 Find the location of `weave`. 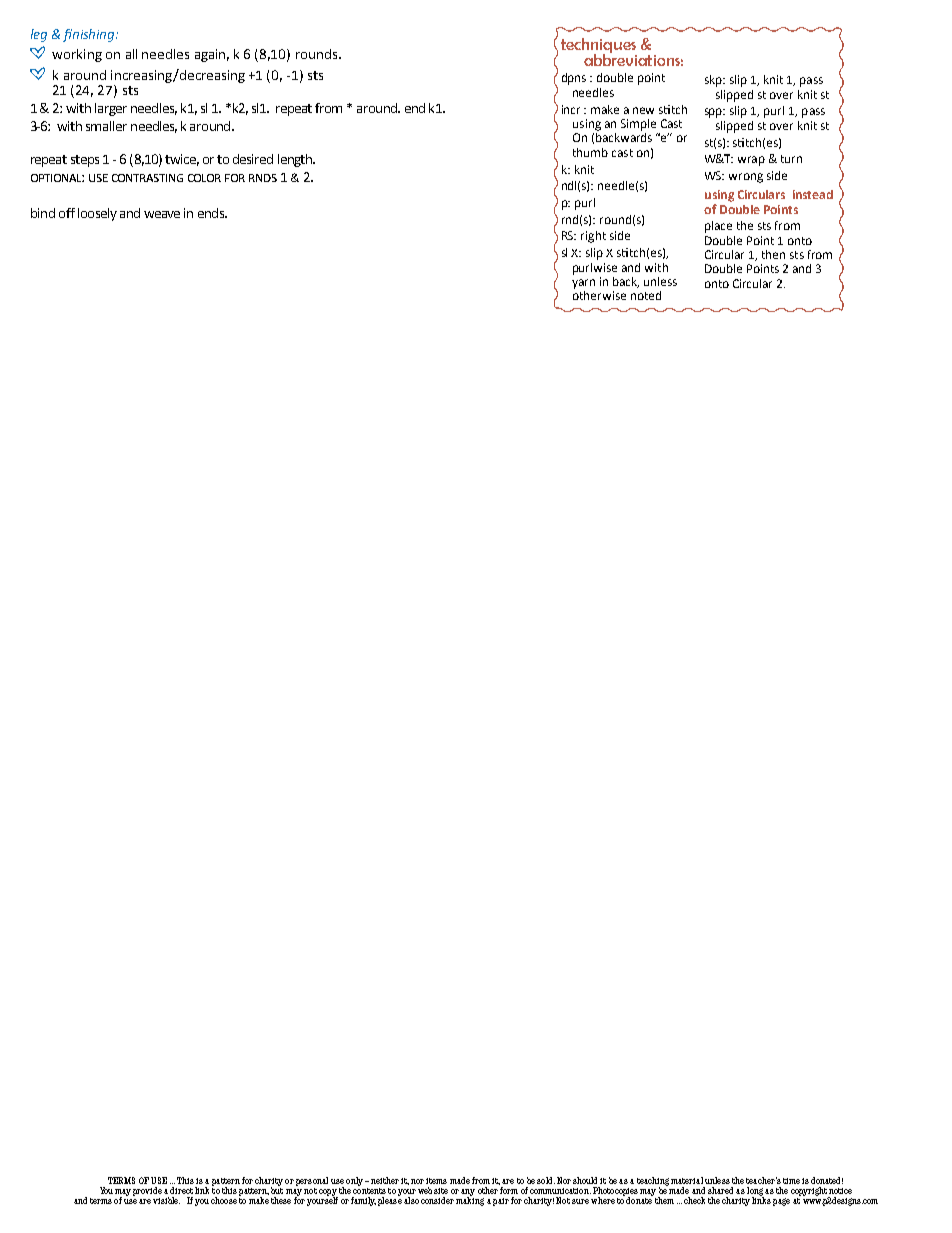

weave is located at coordinates (162, 214).
